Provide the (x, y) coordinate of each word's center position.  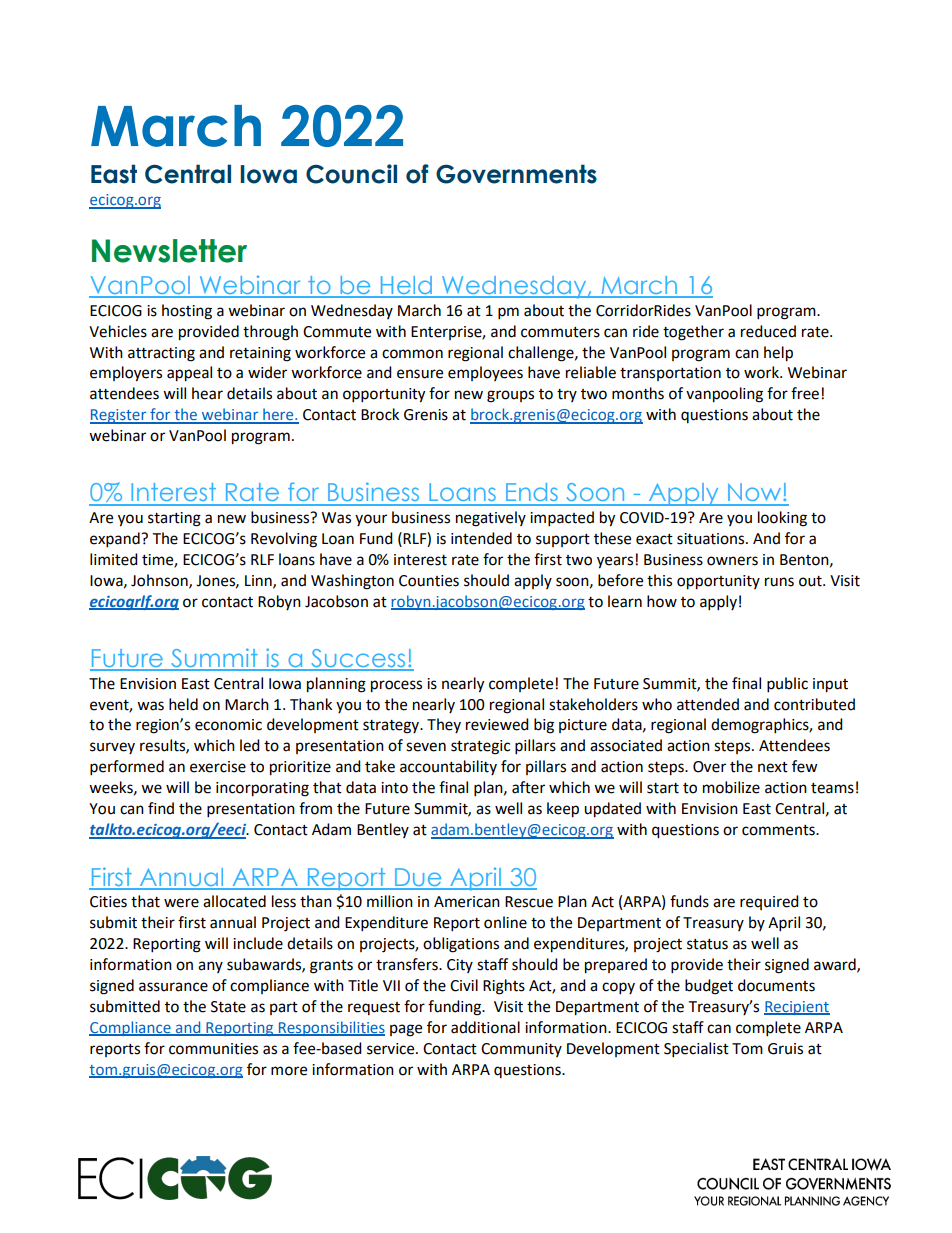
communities (213, 1049)
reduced (768, 331)
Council (351, 174)
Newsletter (169, 251)
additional (485, 1027)
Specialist (696, 1050)
